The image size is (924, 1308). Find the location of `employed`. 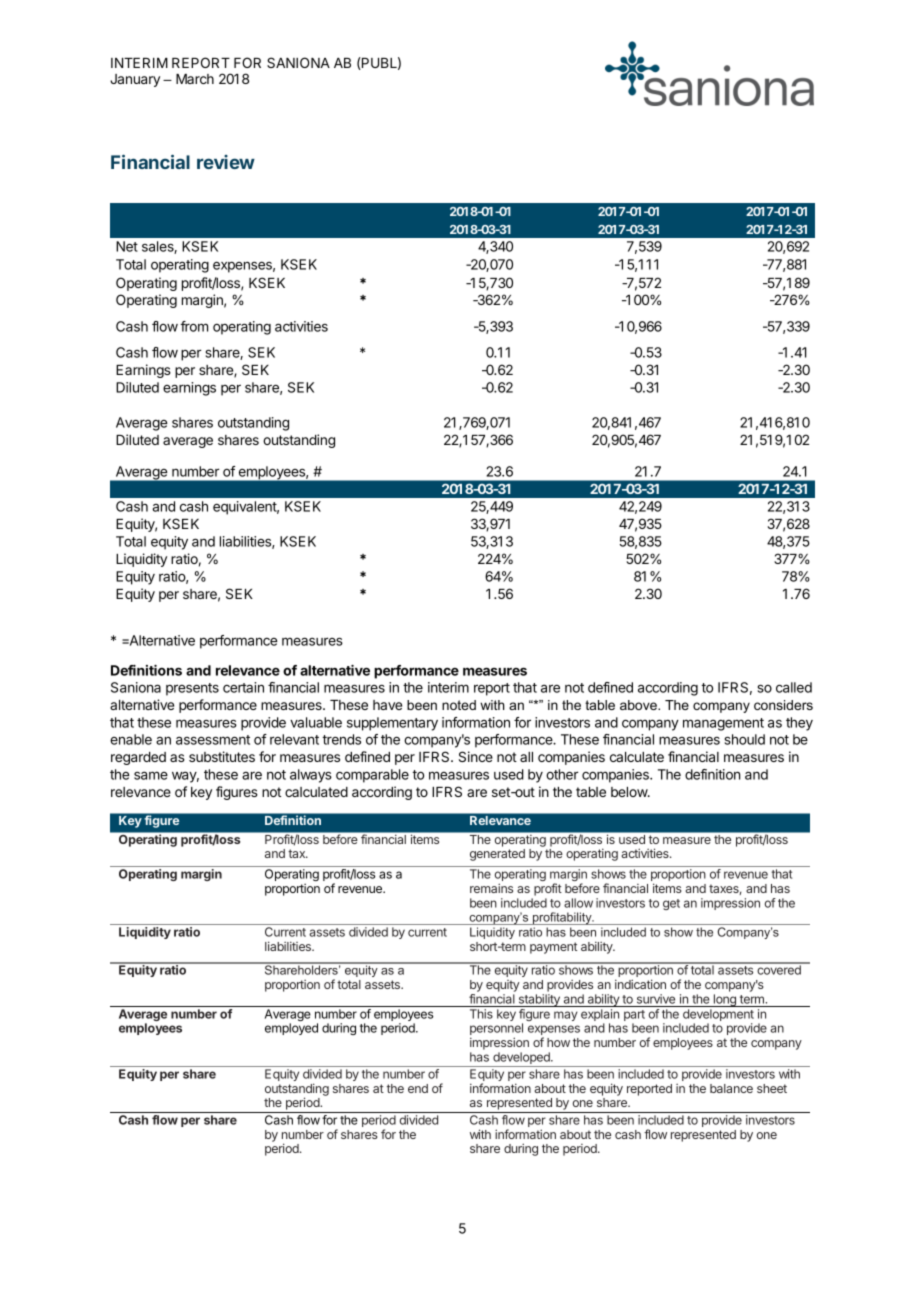

employed is located at coordinates (291, 1029).
